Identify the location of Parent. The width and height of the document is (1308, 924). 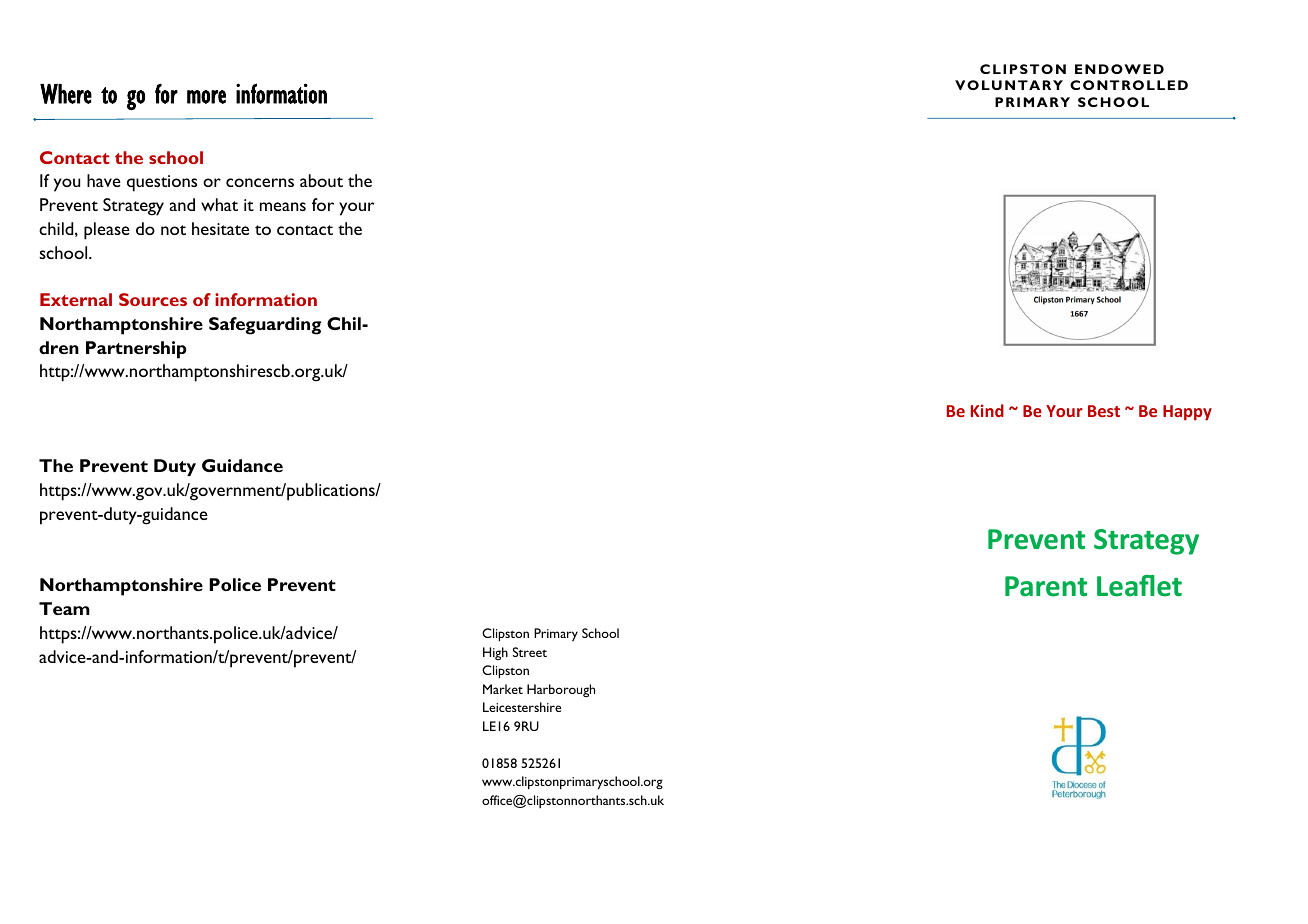
(1046, 586).
